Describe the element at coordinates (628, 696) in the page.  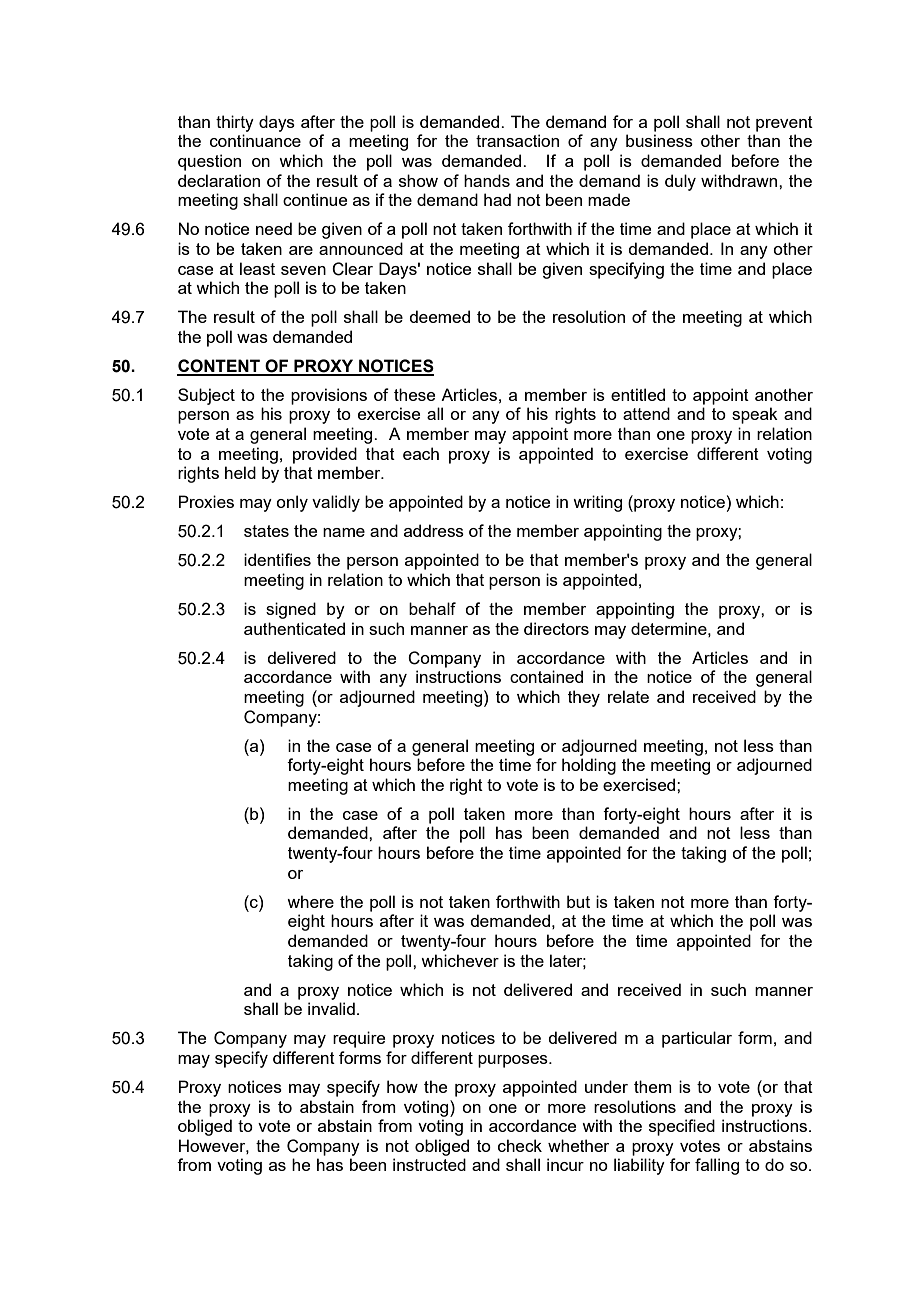
I see `relate` at that location.
